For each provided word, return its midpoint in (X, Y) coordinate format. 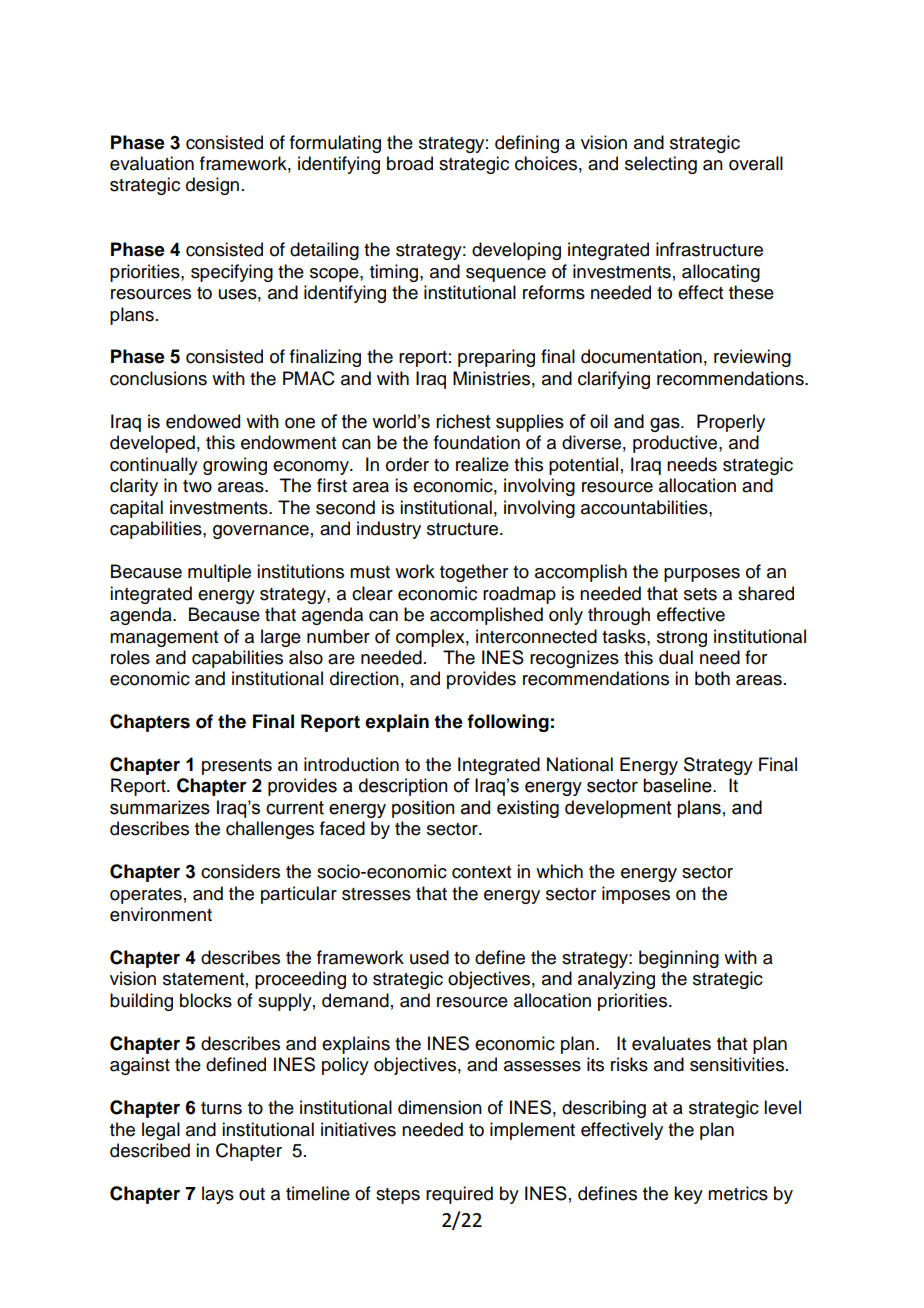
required (459, 1195)
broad (410, 163)
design (212, 186)
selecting (661, 165)
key (688, 1195)
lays (218, 1195)
